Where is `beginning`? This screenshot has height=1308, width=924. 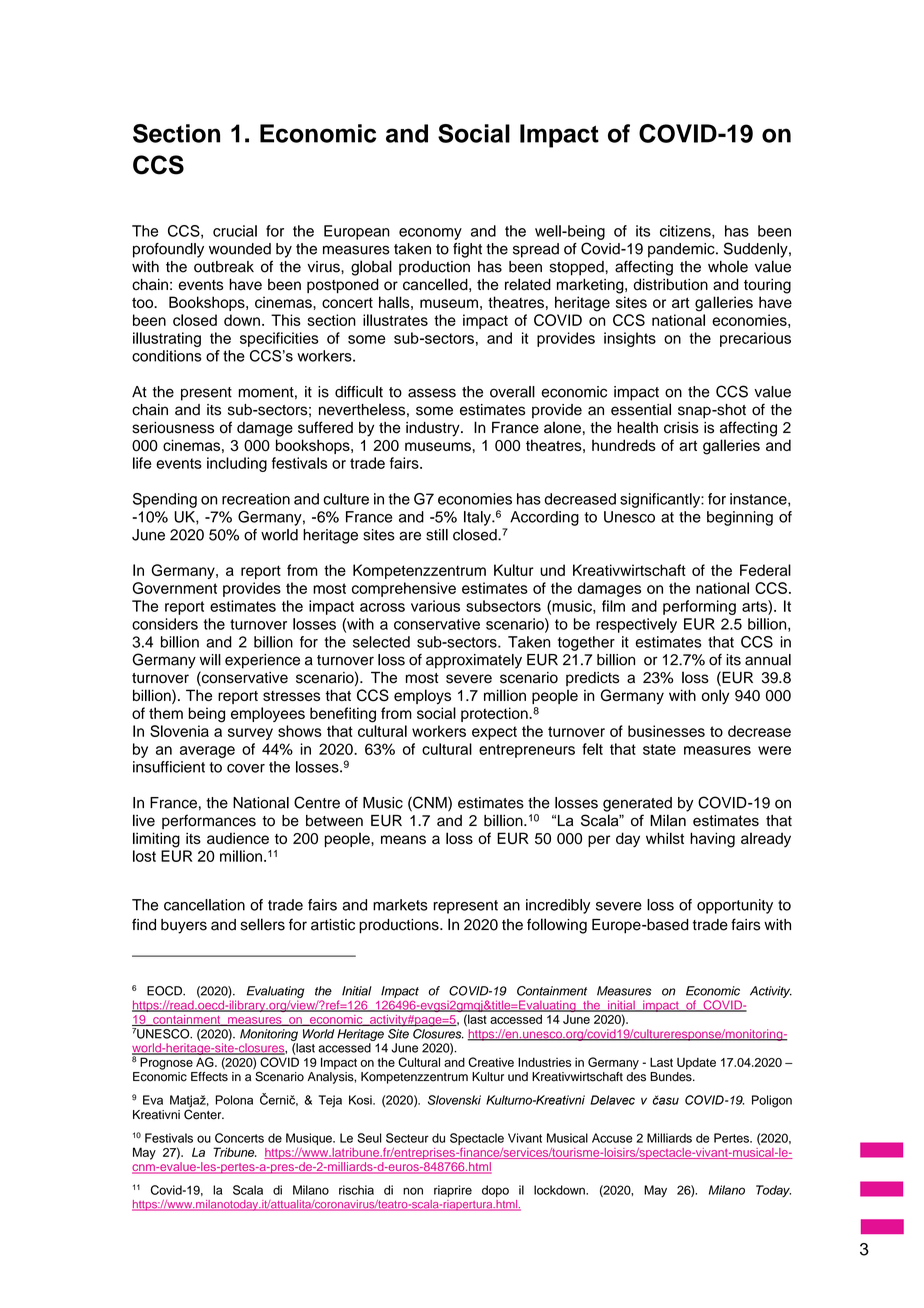
beginning is located at coordinates (740, 518).
